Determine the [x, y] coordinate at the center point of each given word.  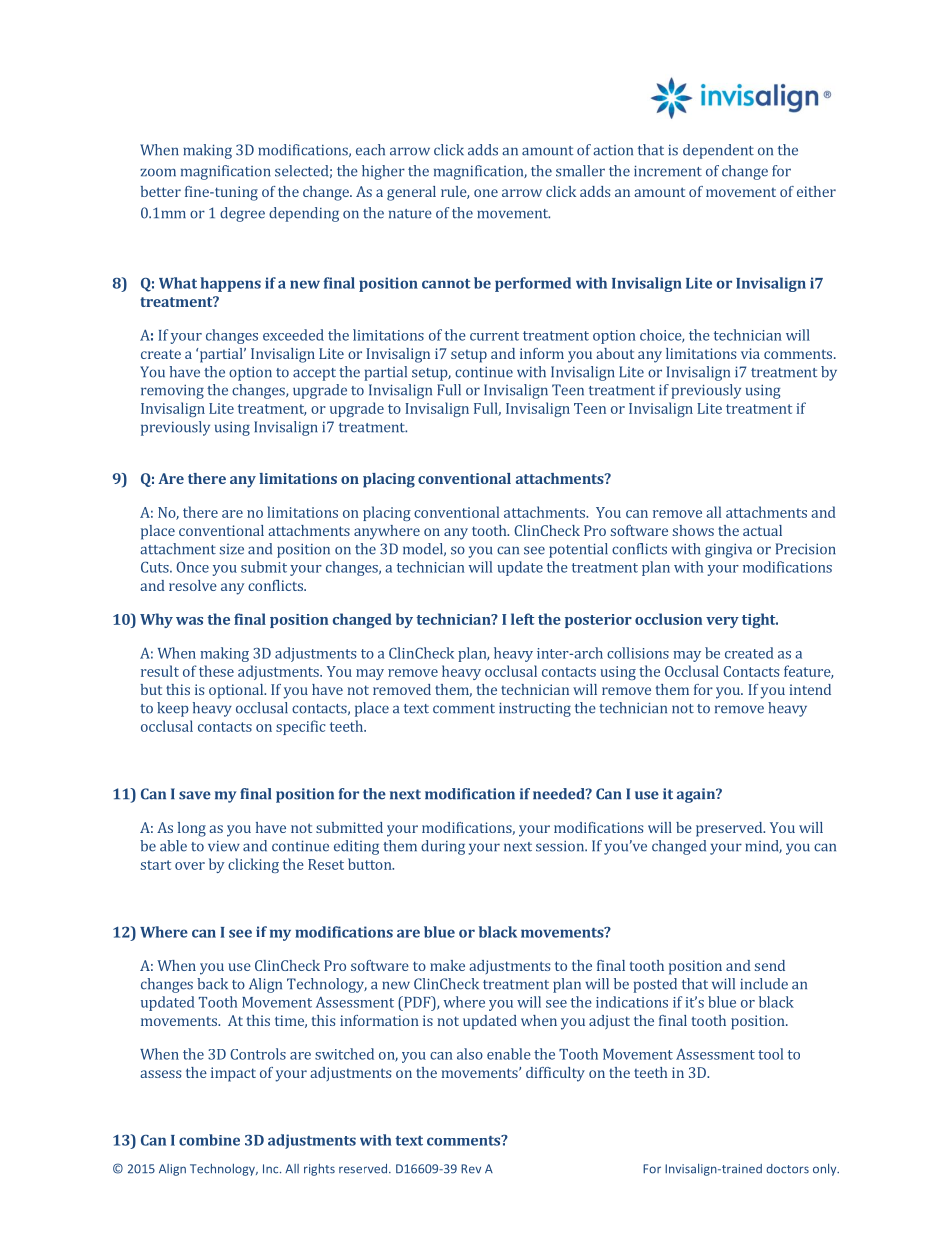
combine [209, 1140]
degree [242, 214]
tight [760, 620]
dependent [718, 151]
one [486, 193]
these [216, 671]
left [522, 619]
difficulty [555, 1074]
